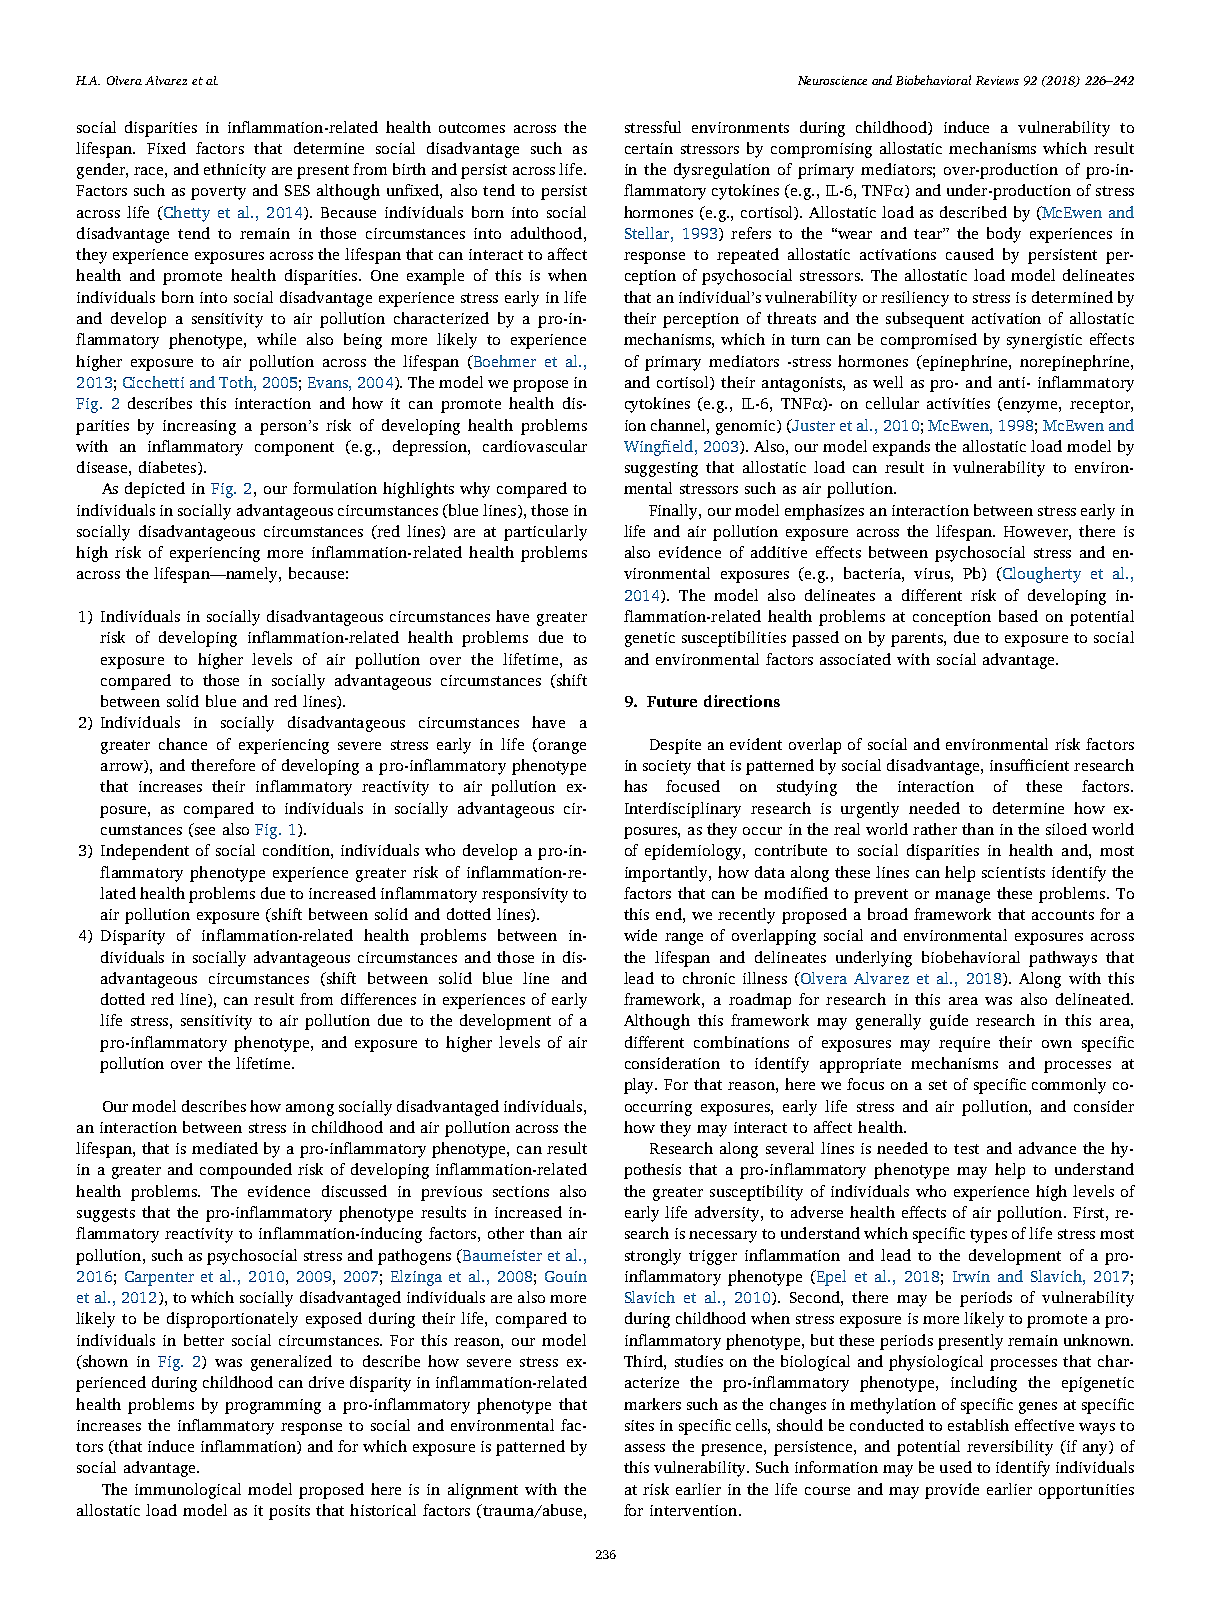 The height and width of the image is (1615, 1211). I want to click on Future, so click(672, 701).
